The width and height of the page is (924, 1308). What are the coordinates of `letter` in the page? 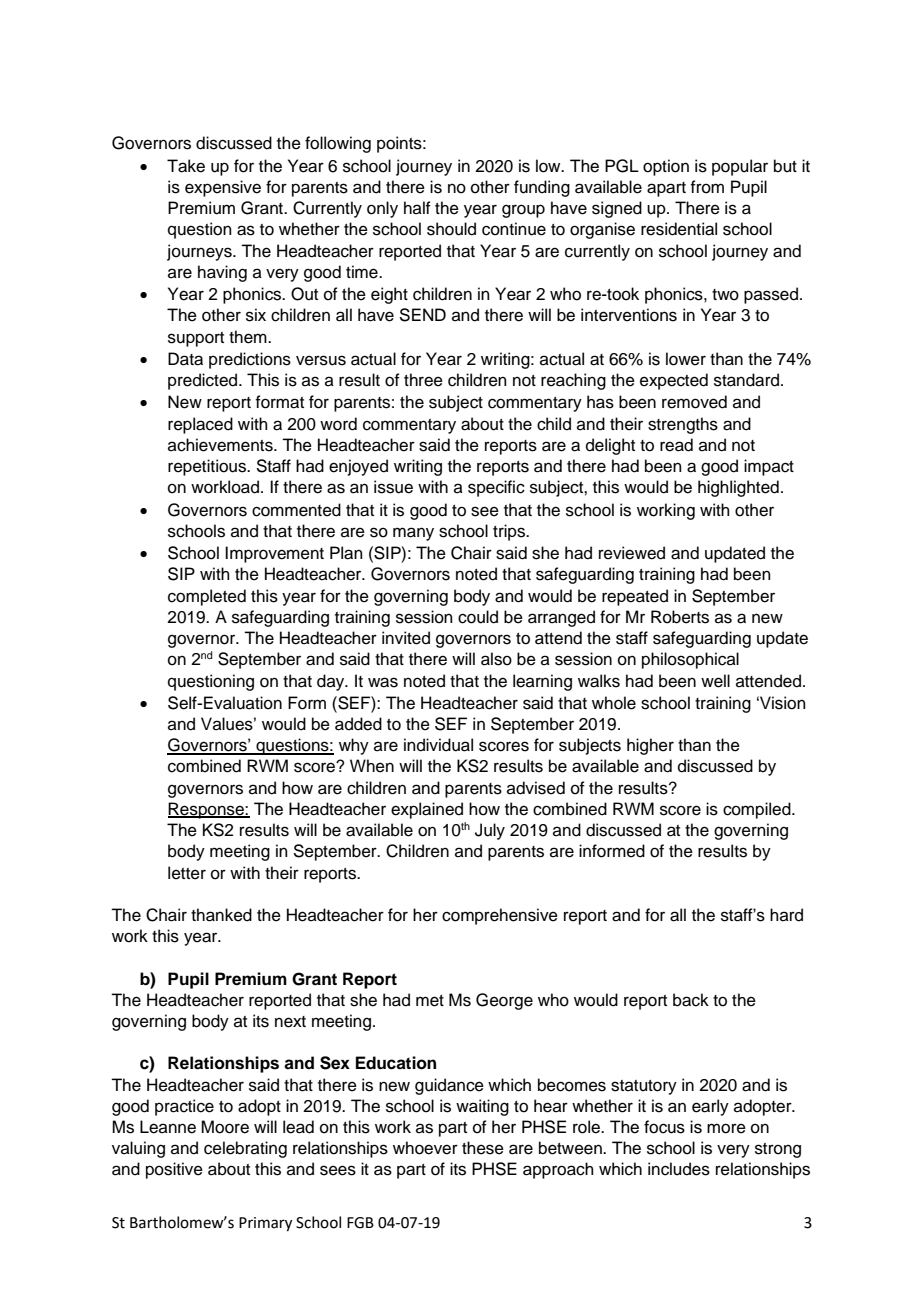 It's located at (187, 873).
